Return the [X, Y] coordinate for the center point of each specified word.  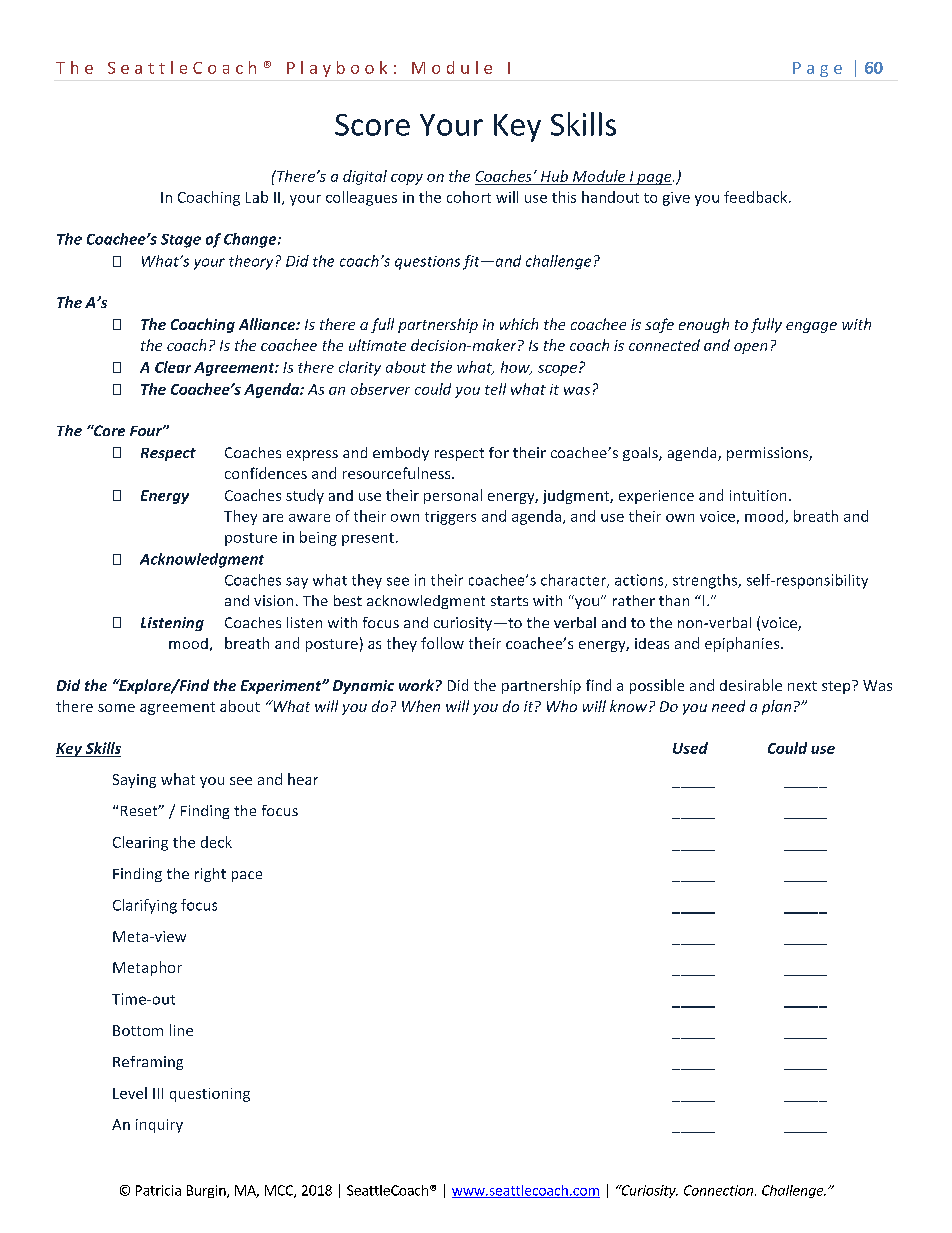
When [421, 706]
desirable [751, 685]
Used [690, 748]
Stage [181, 241]
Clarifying [145, 906]
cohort [469, 197]
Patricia [158, 1190]
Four [147, 431]
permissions [768, 454]
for [499, 452]
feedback [757, 197]
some [116, 708]
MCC [280, 1191]
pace [247, 876]
